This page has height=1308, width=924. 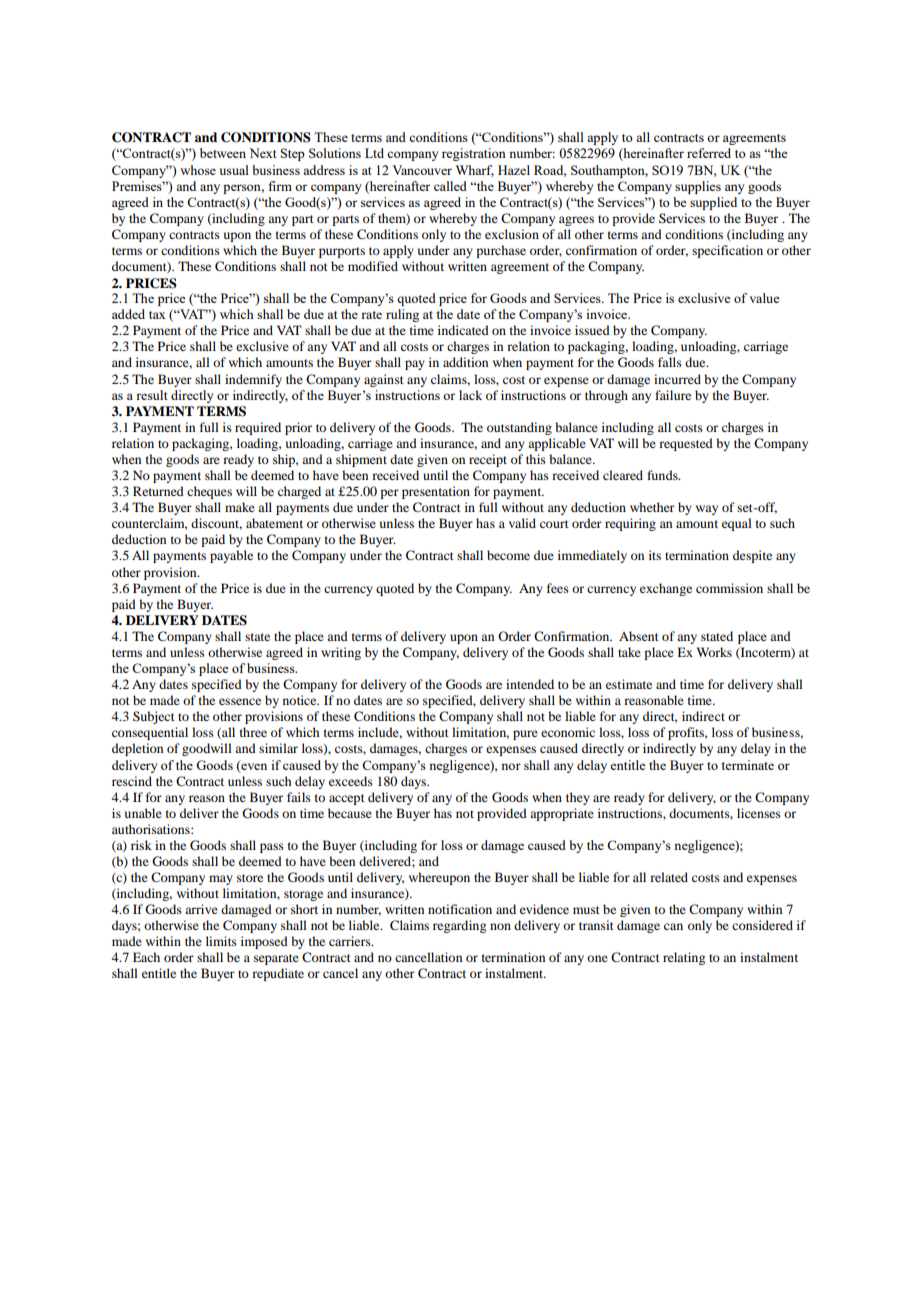 What do you see at coordinates (508, 555) in the page?
I see `become` at bounding box center [508, 555].
